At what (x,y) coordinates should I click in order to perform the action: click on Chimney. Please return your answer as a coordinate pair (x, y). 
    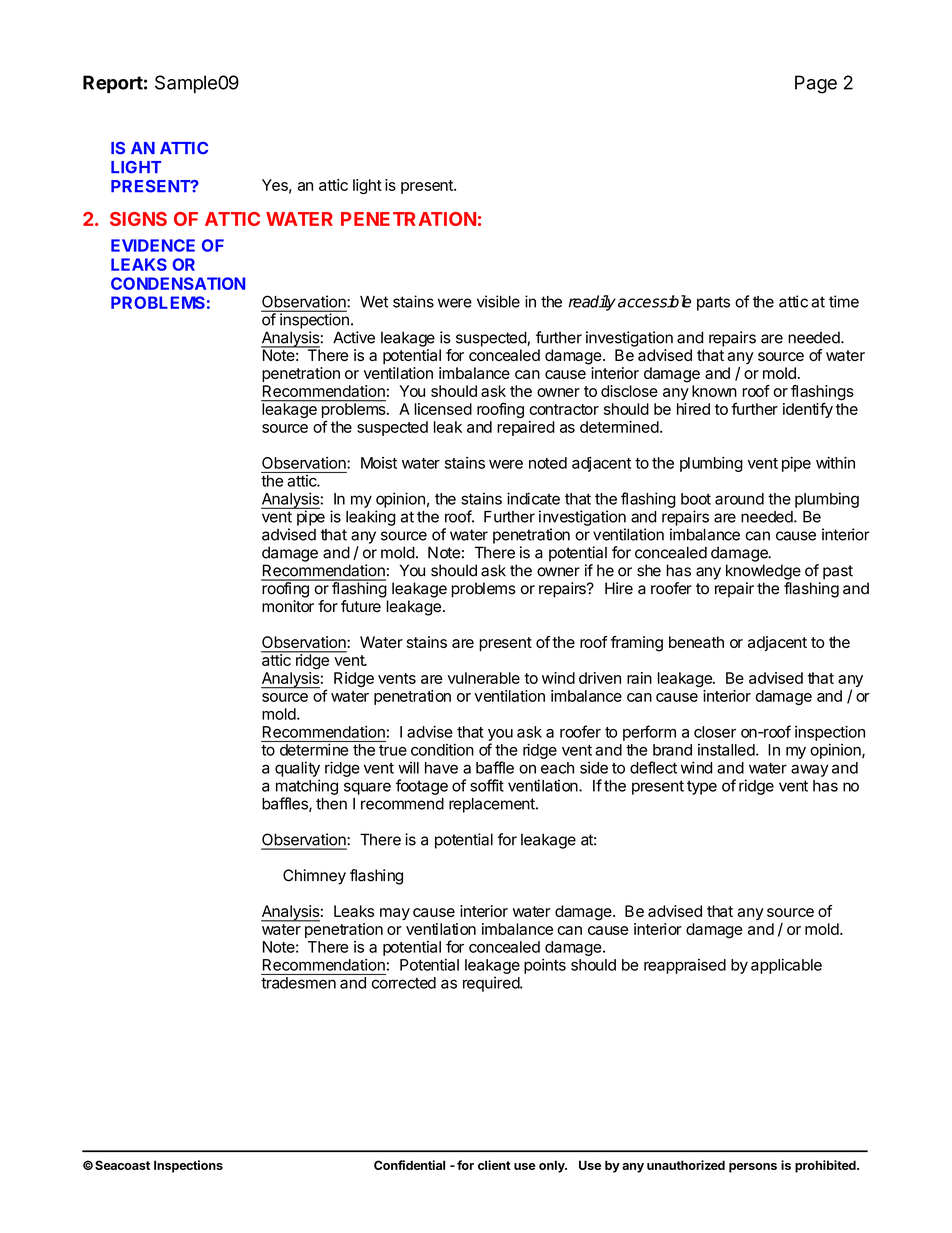
    Looking at the image, I should click on (314, 877).
